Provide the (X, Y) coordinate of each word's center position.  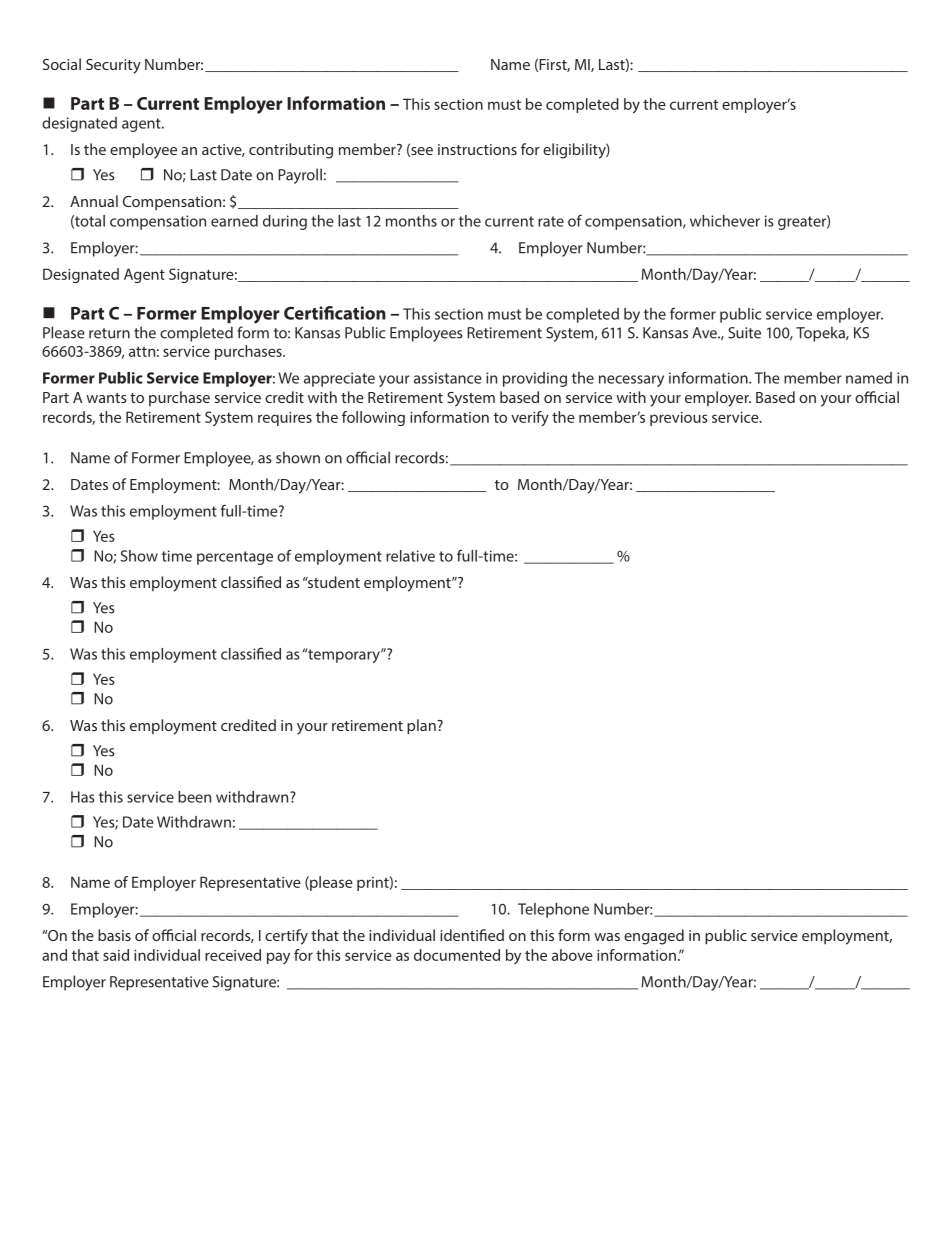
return (109, 333)
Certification (335, 313)
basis (114, 935)
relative (410, 556)
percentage (235, 558)
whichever (725, 221)
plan (421, 727)
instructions (477, 149)
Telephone (553, 910)
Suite (744, 333)
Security (113, 66)
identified (472, 935)
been (194, 797)
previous (679, 419)
